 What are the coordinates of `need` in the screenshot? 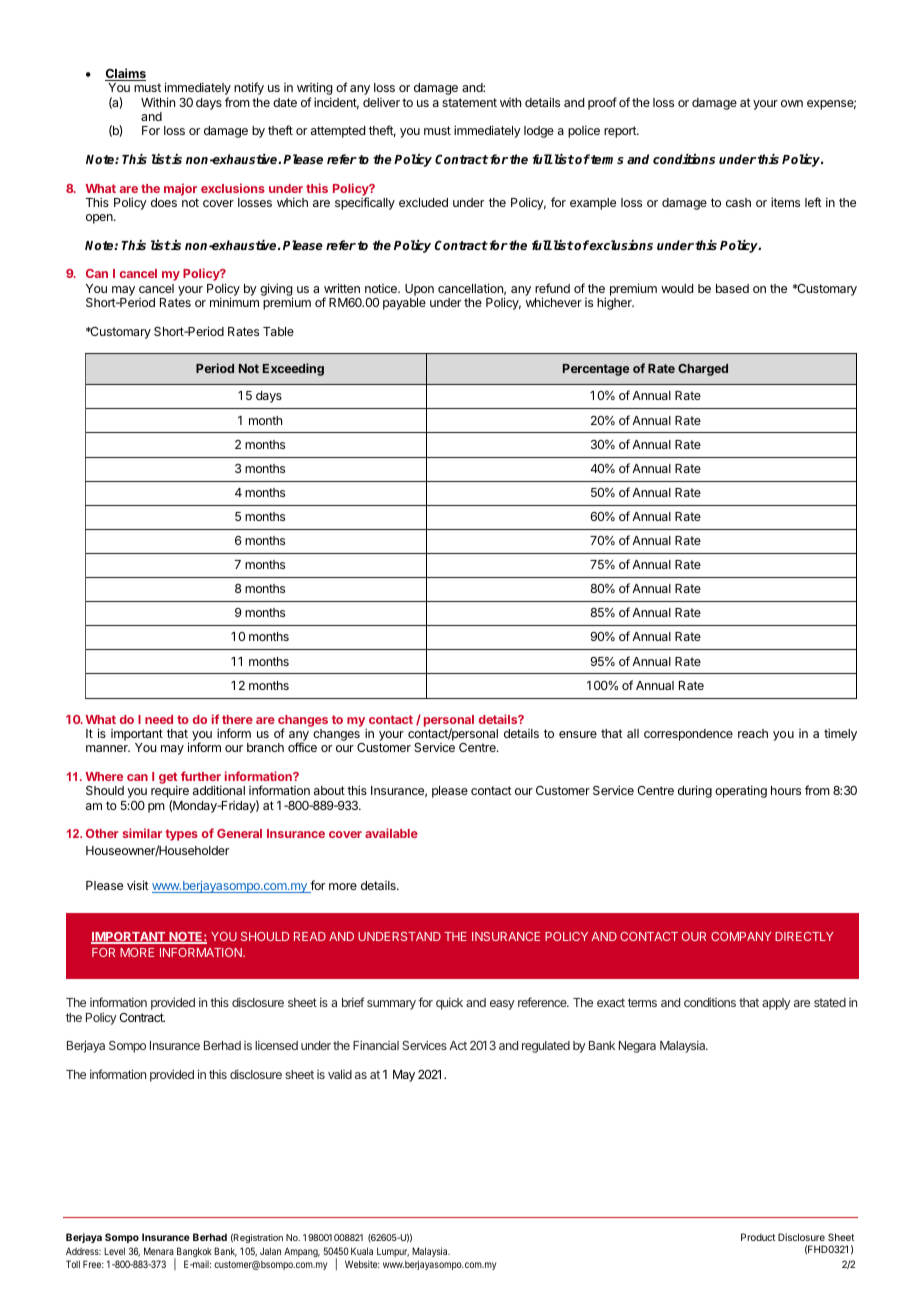 It's located at (159, 719).
